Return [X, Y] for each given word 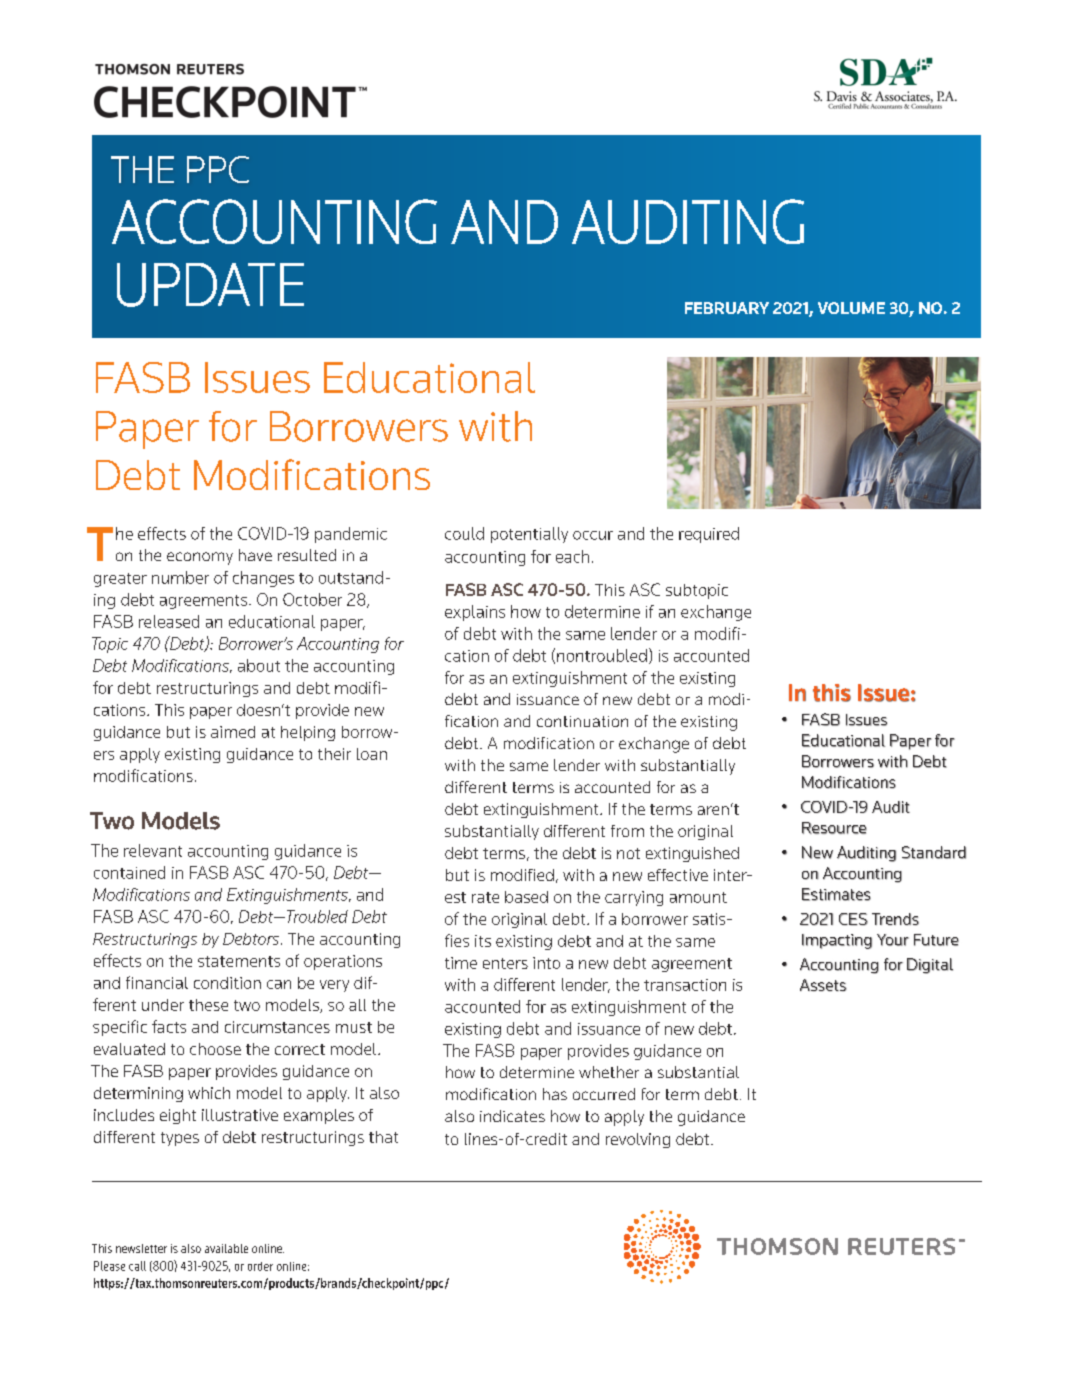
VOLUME [851, 308]
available [226, 1248]
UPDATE [210, 285]
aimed [233, 732]
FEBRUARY [727, 308]
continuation [582, 721]
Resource [834, 828]
